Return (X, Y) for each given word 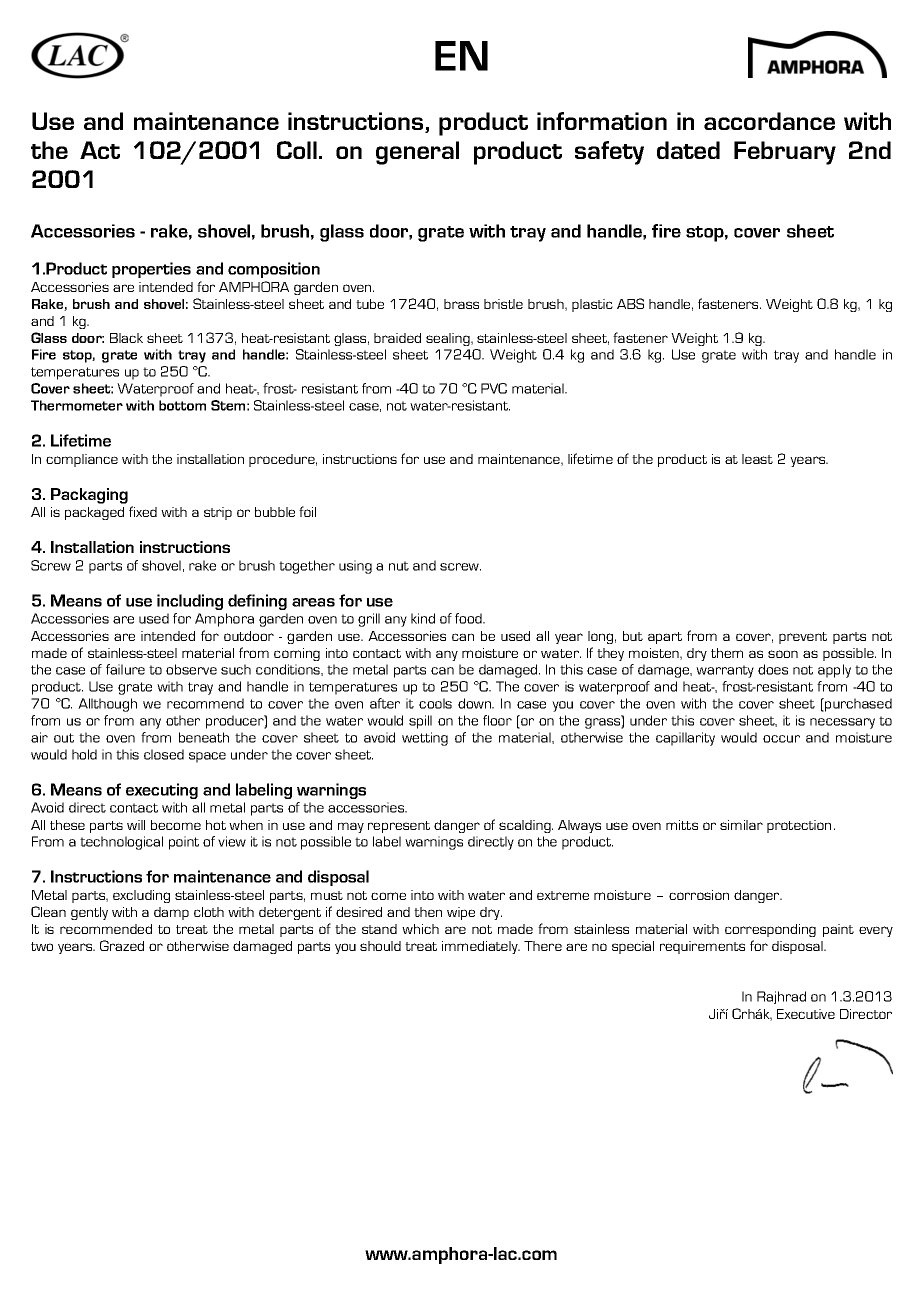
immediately (481, 947)
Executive (806, 1014)
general (417, 153)
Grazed (122, 945)
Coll (297, 150)
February (785, 153)
